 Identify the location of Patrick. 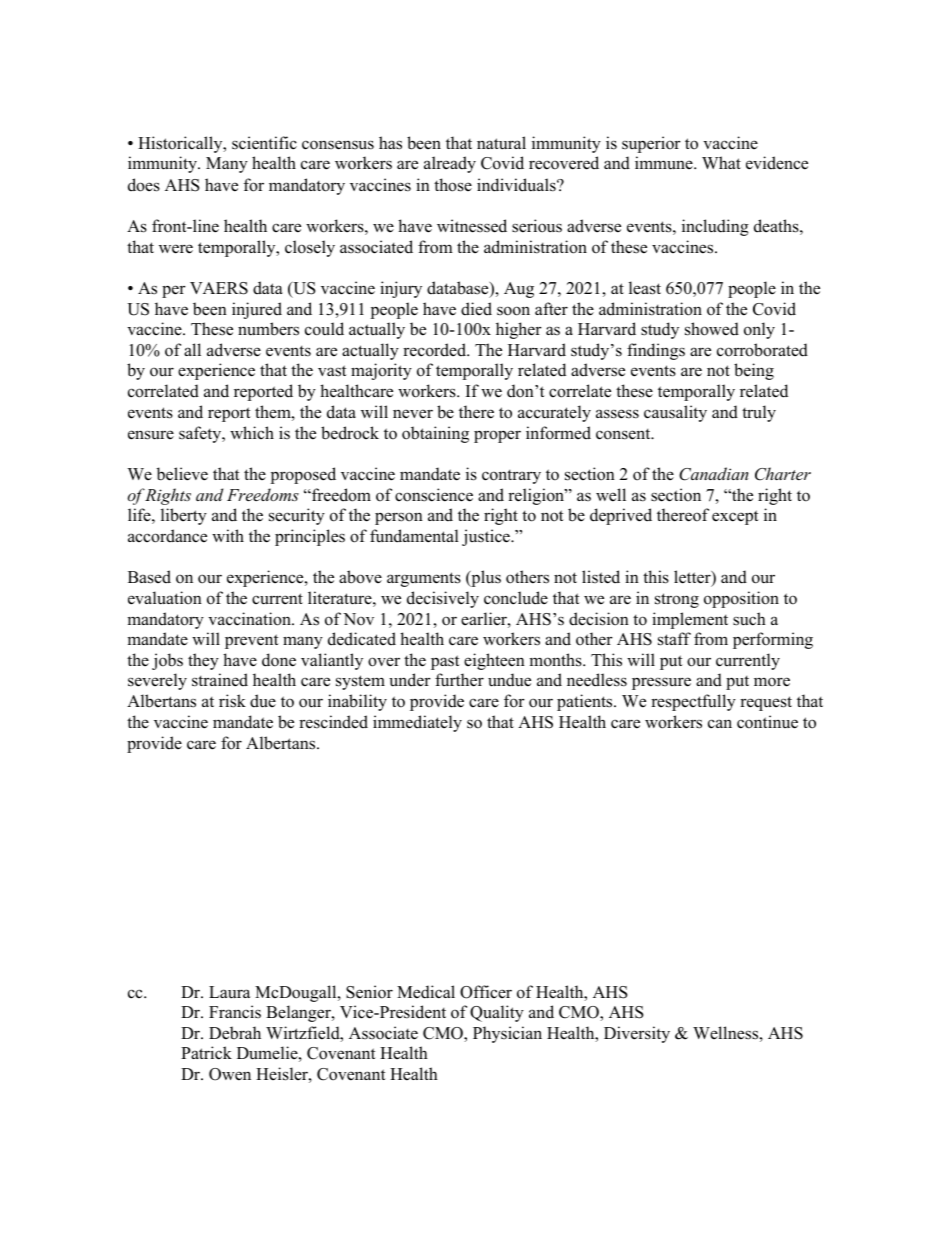
(206, 1053).
